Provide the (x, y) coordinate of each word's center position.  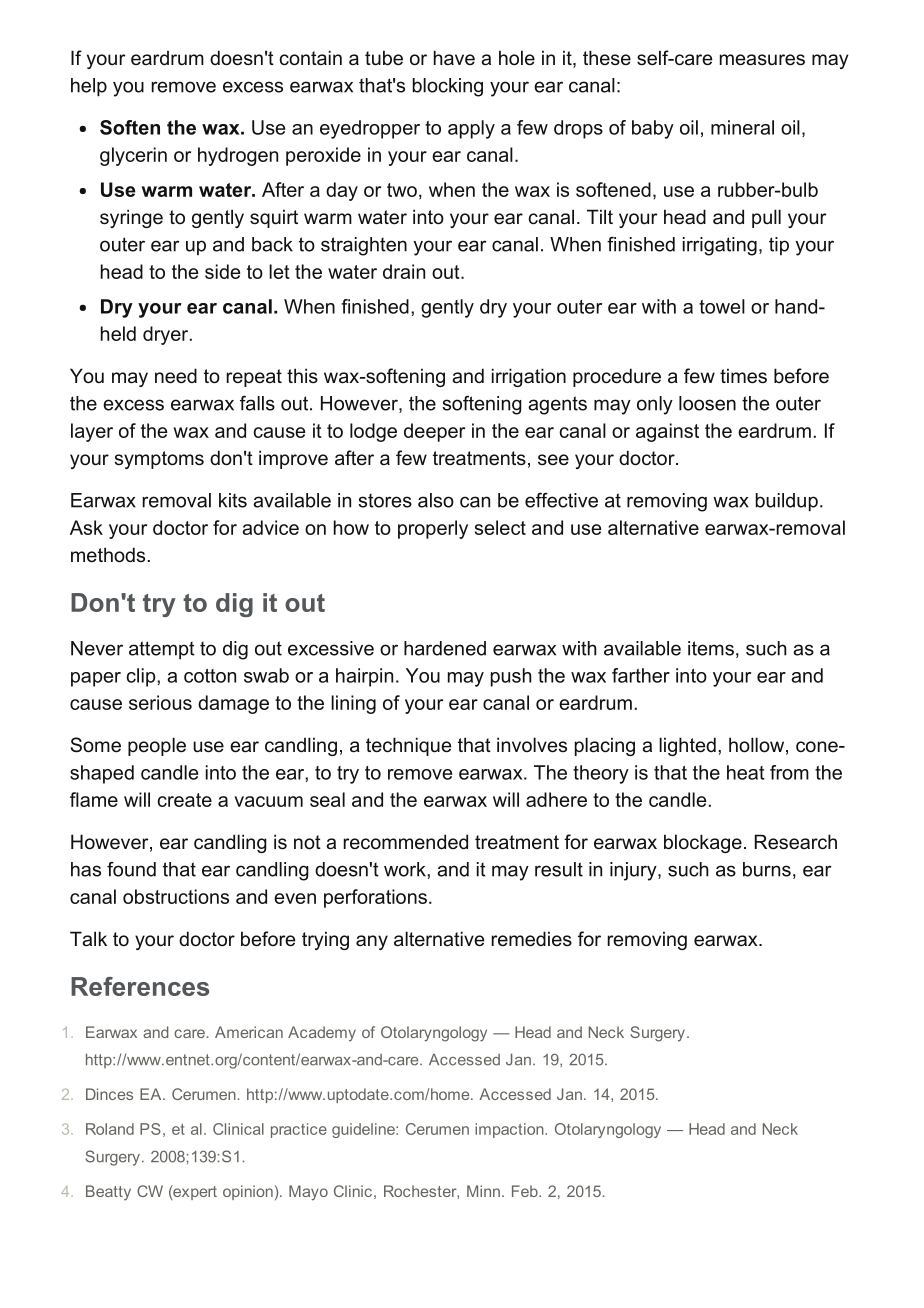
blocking (447, 87)
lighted (687, 746)
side (222, 271)
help (89, 87)
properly (433, 529)
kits (233, 500)
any (372, 942)
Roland (110, 1129)
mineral (742, 127)
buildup (786, 502)
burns (767, 869)
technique (408, 746)
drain (404, 271)
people (157, 746)
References (140, 986)
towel (722, 306)
